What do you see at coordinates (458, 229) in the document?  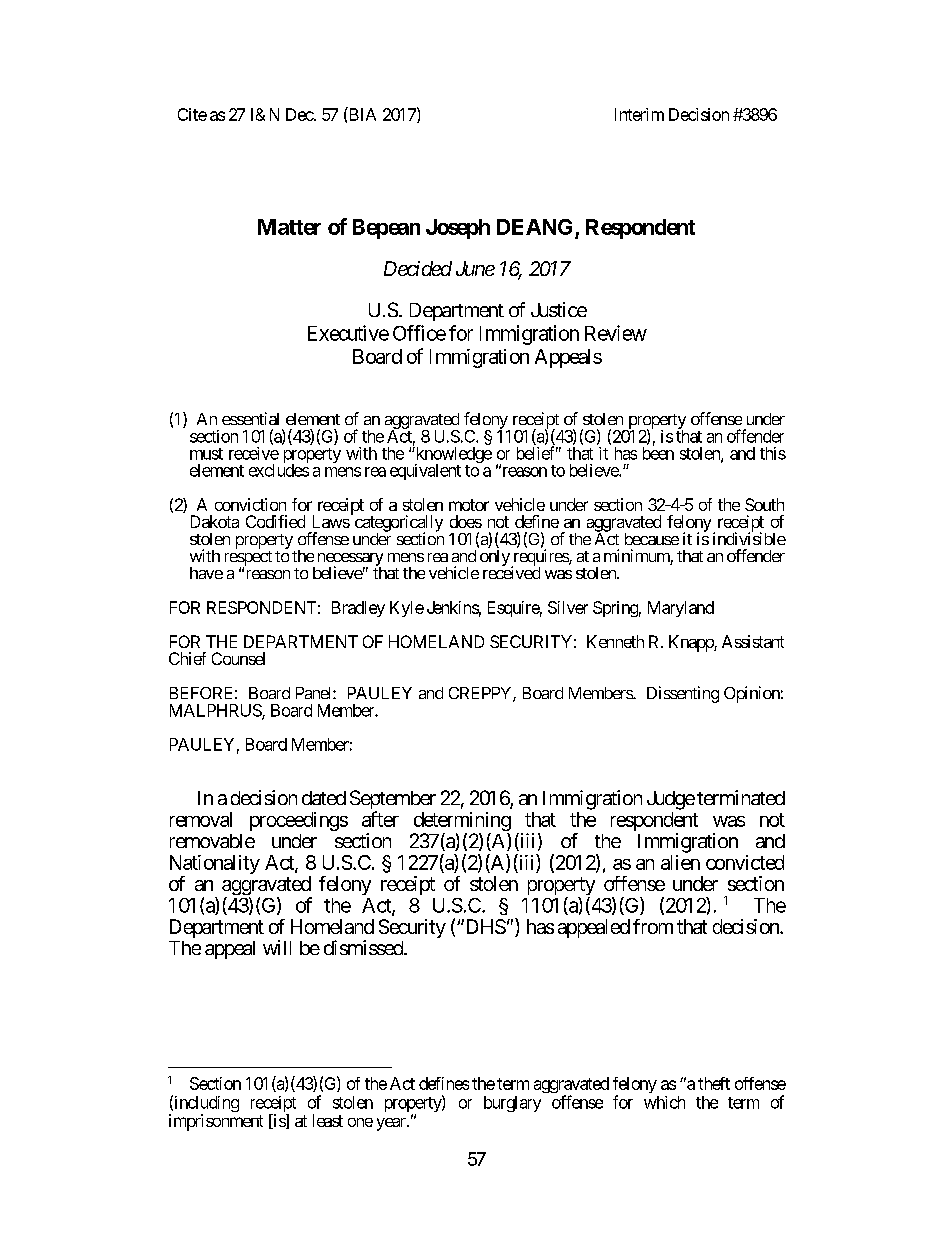 I see `Joseph` at bounding box center [458, 229].
